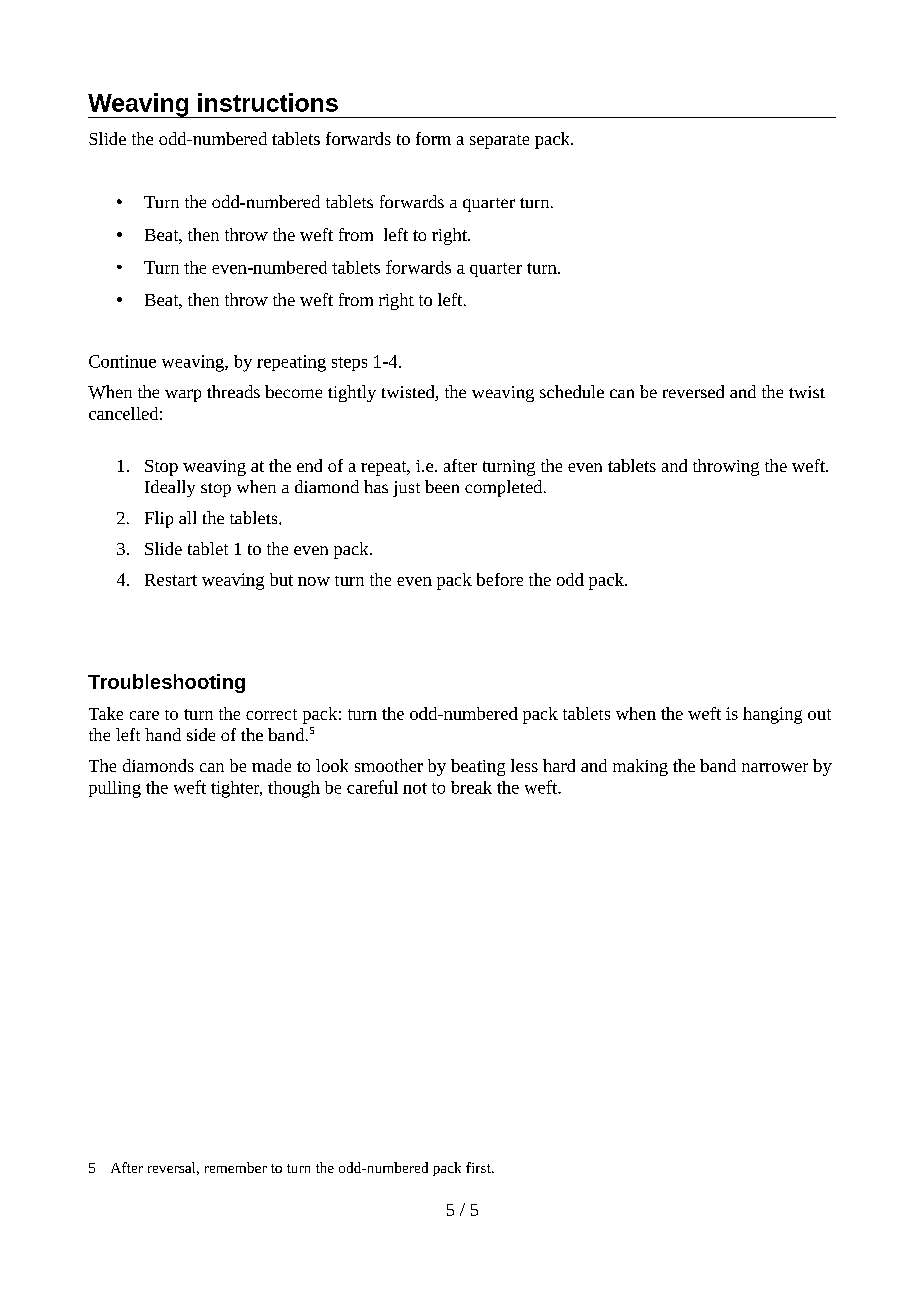  I want to click on form, so click(433, 138).
